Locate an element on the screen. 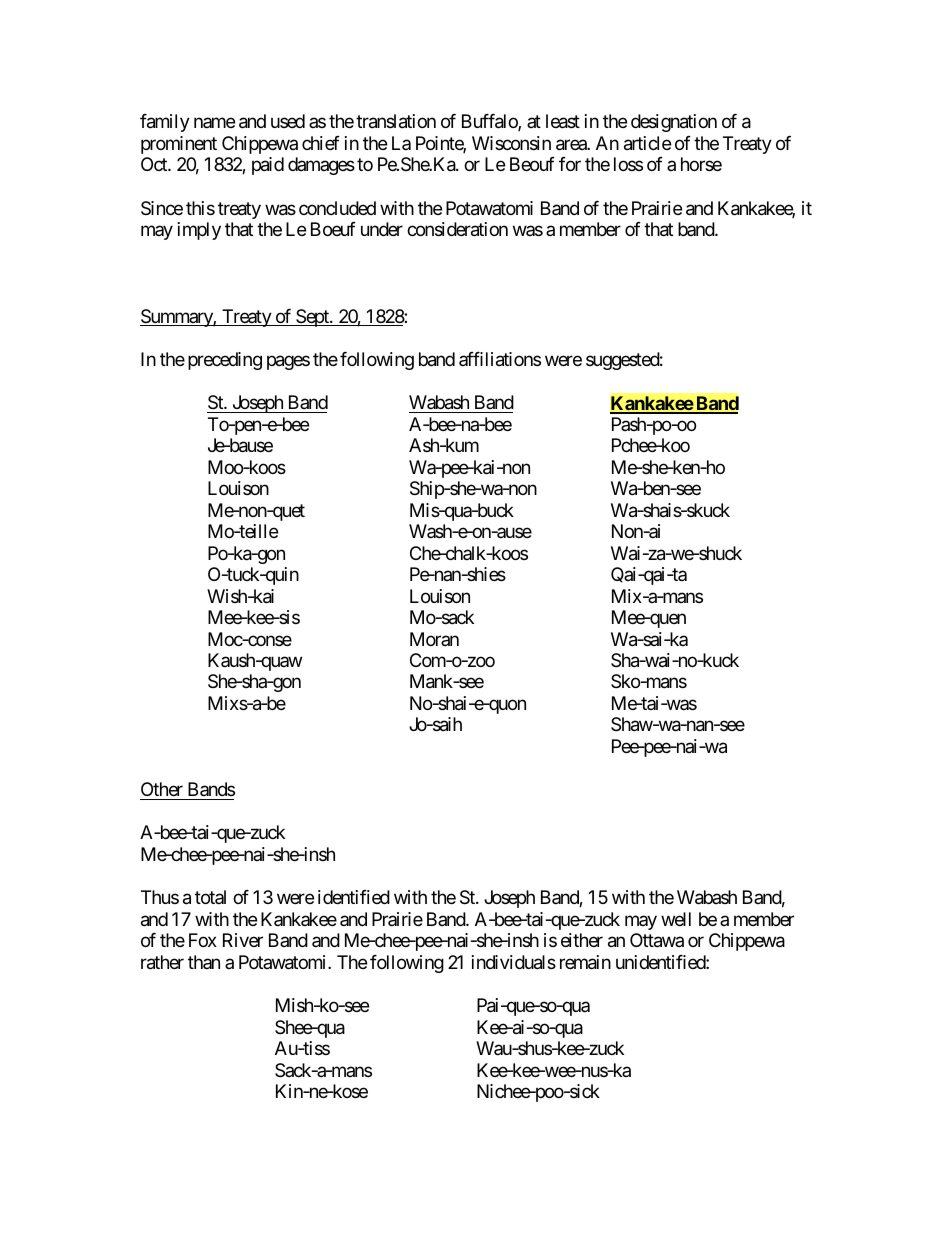 The height and width of the screenshot is (1233, 952). total is located at coordinates (210, 897).
